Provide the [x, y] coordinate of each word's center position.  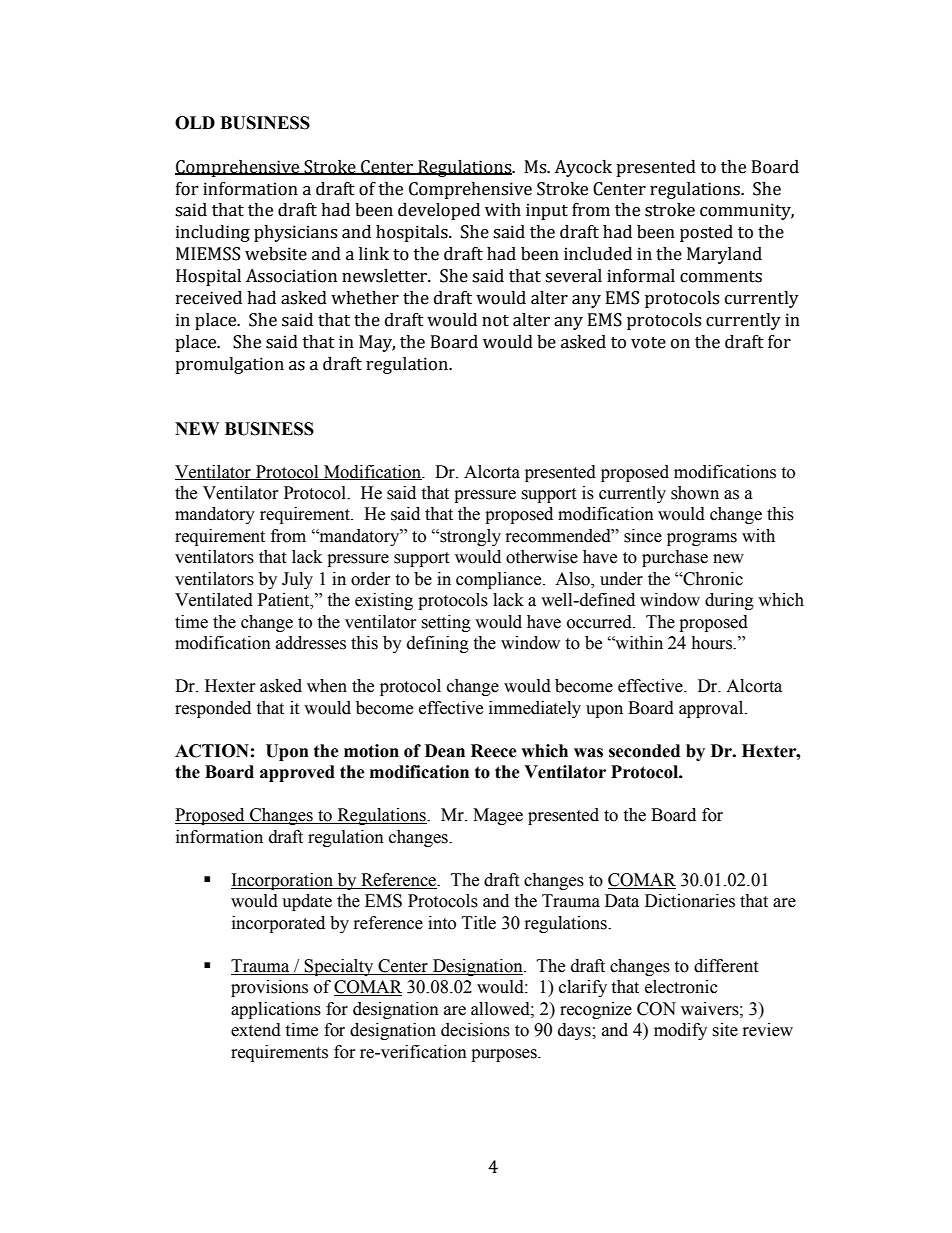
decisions [475, 1030]
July [297, 580]
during [729, 601]
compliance [500, 580]
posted [706, 233]
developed [439, 211]
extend [256, 1030]
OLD [195, 123]
